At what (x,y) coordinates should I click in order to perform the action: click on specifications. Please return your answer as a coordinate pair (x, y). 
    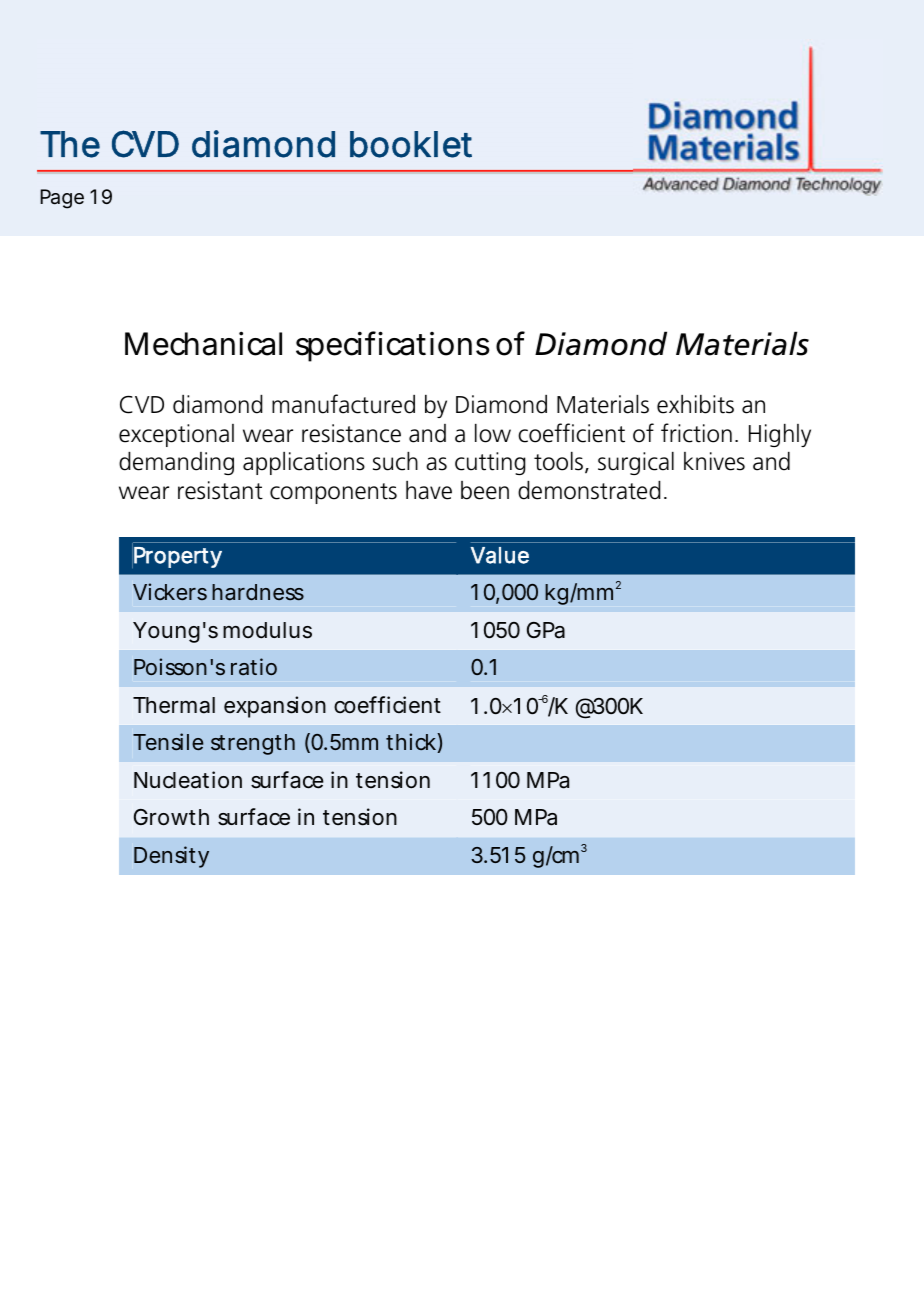
    Looking at the image, I should click on (393, 346).
